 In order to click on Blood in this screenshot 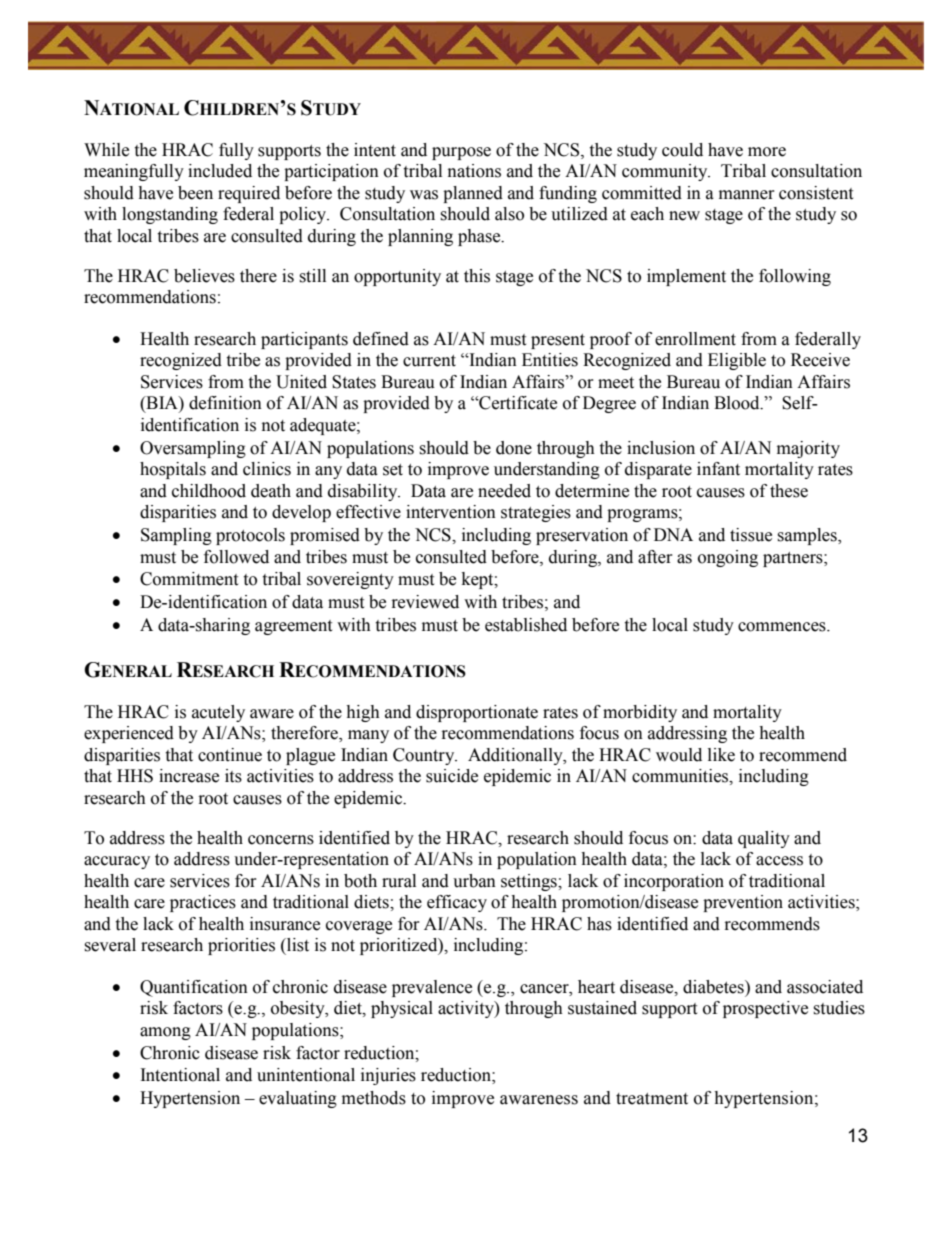, I will do `click(738, 403)`.
